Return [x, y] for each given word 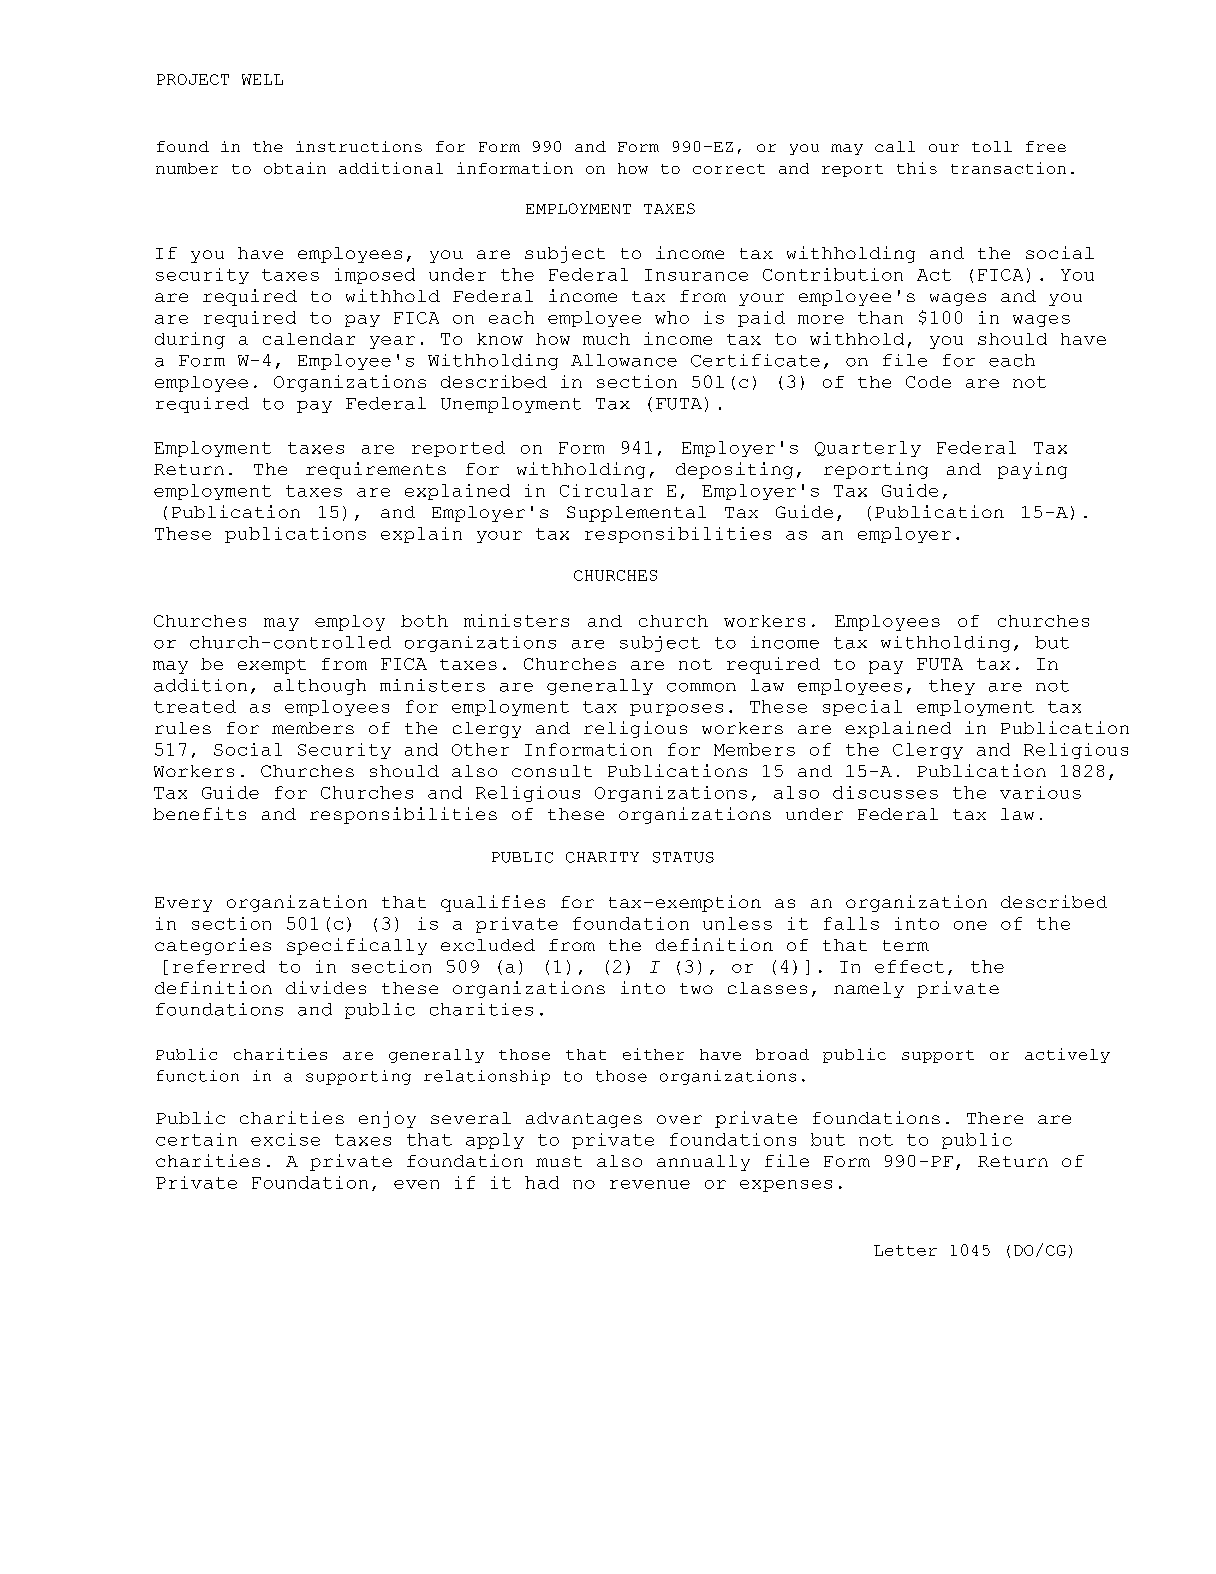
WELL [262, 79]
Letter [905, 1250]
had [542, 1182]
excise [285, 1139]
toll [992, 146]
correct [729, 169]
